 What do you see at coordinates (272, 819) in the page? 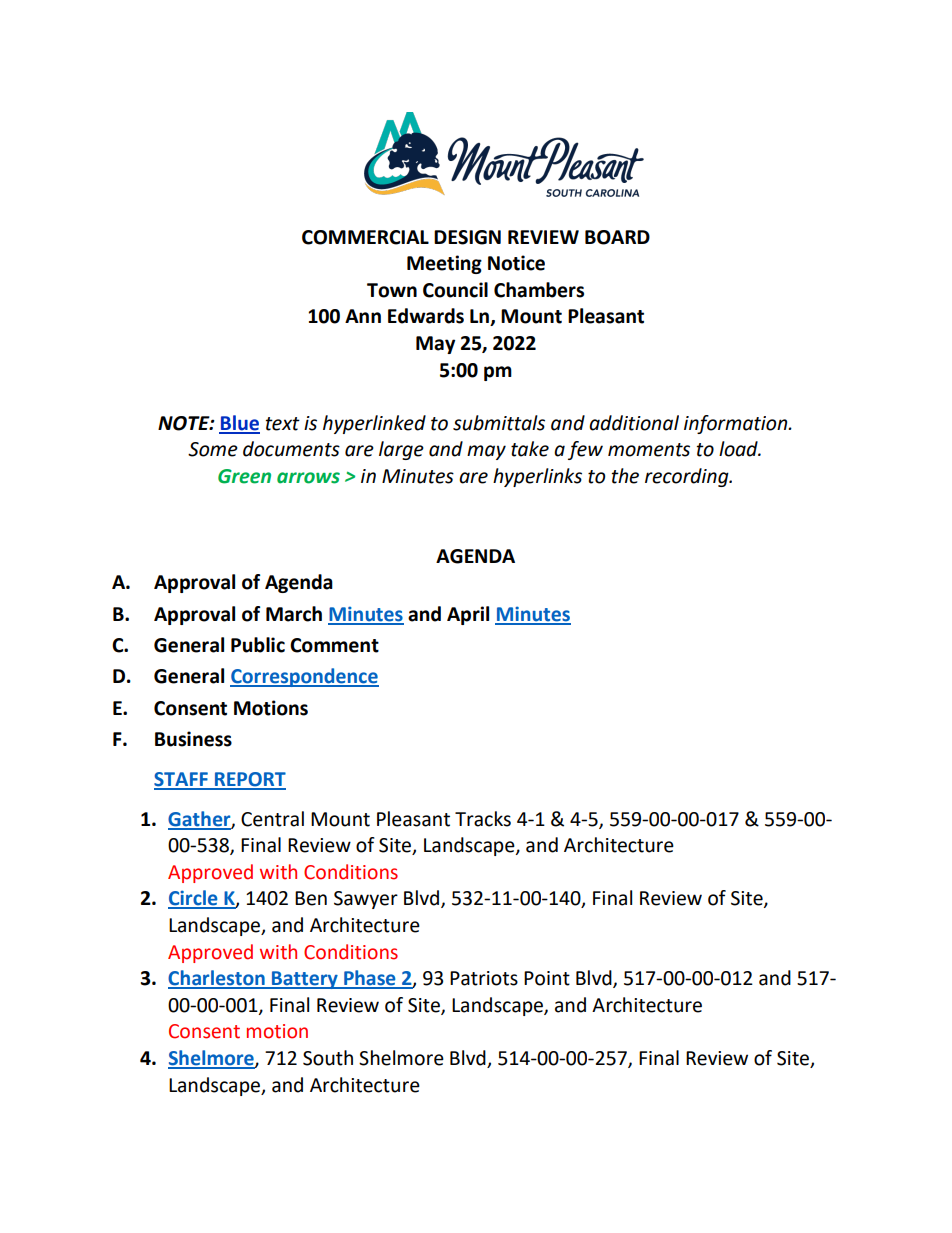
I see `Central` at bounding box center [272, 819].
